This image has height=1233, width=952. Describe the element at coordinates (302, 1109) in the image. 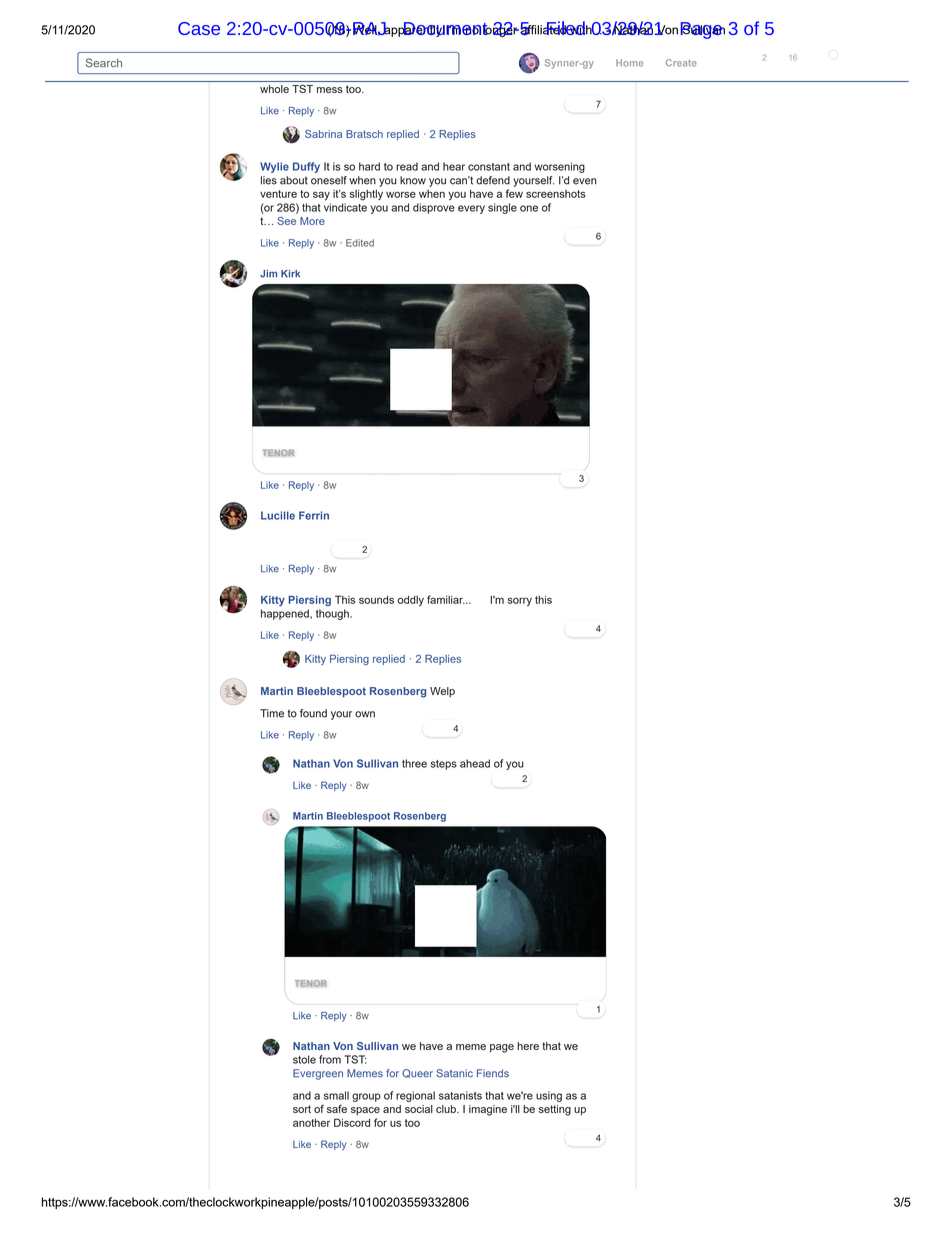

I see `sort` at that location.
